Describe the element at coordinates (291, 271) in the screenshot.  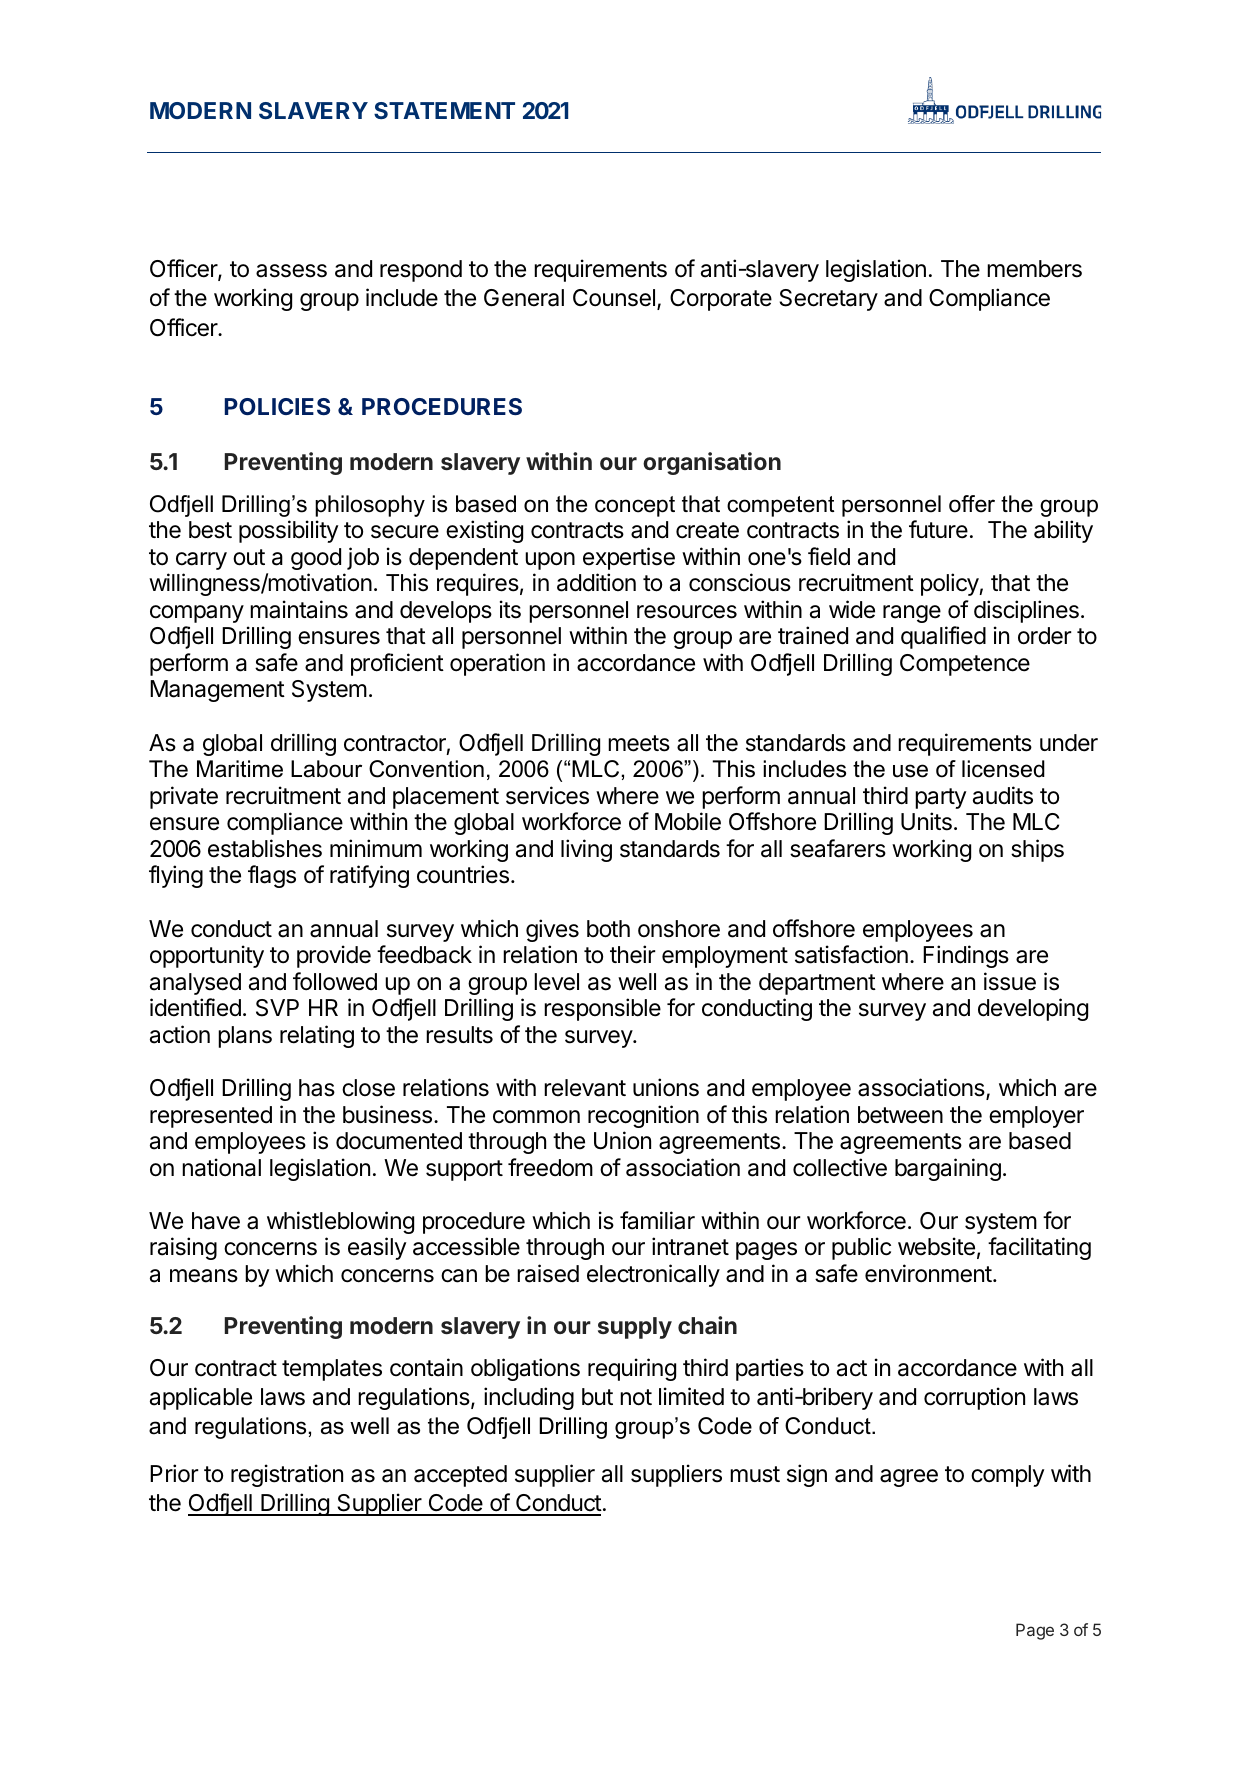
I see `assess` at that location.
